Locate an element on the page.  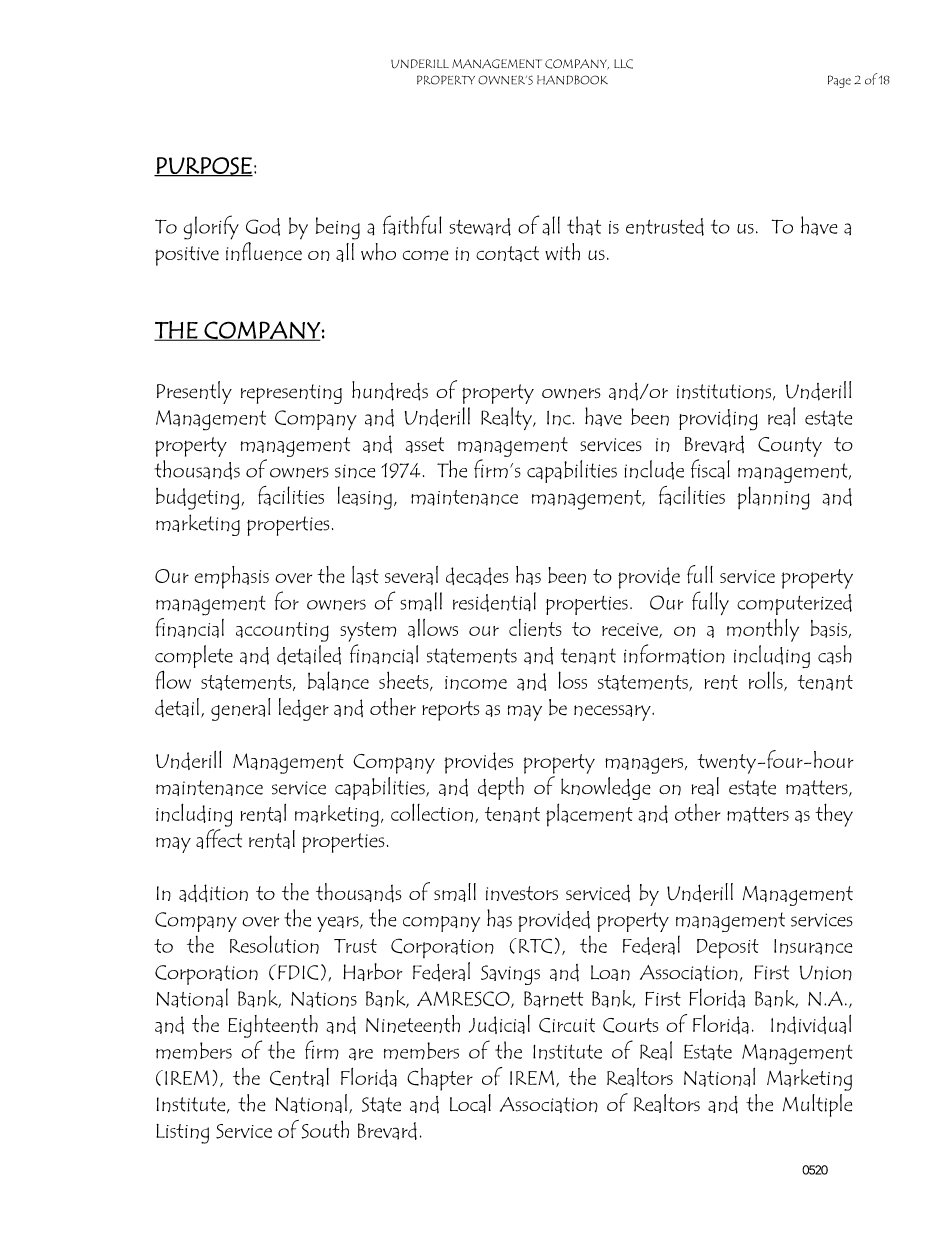
Central is located at coordinates (299, 1077).
